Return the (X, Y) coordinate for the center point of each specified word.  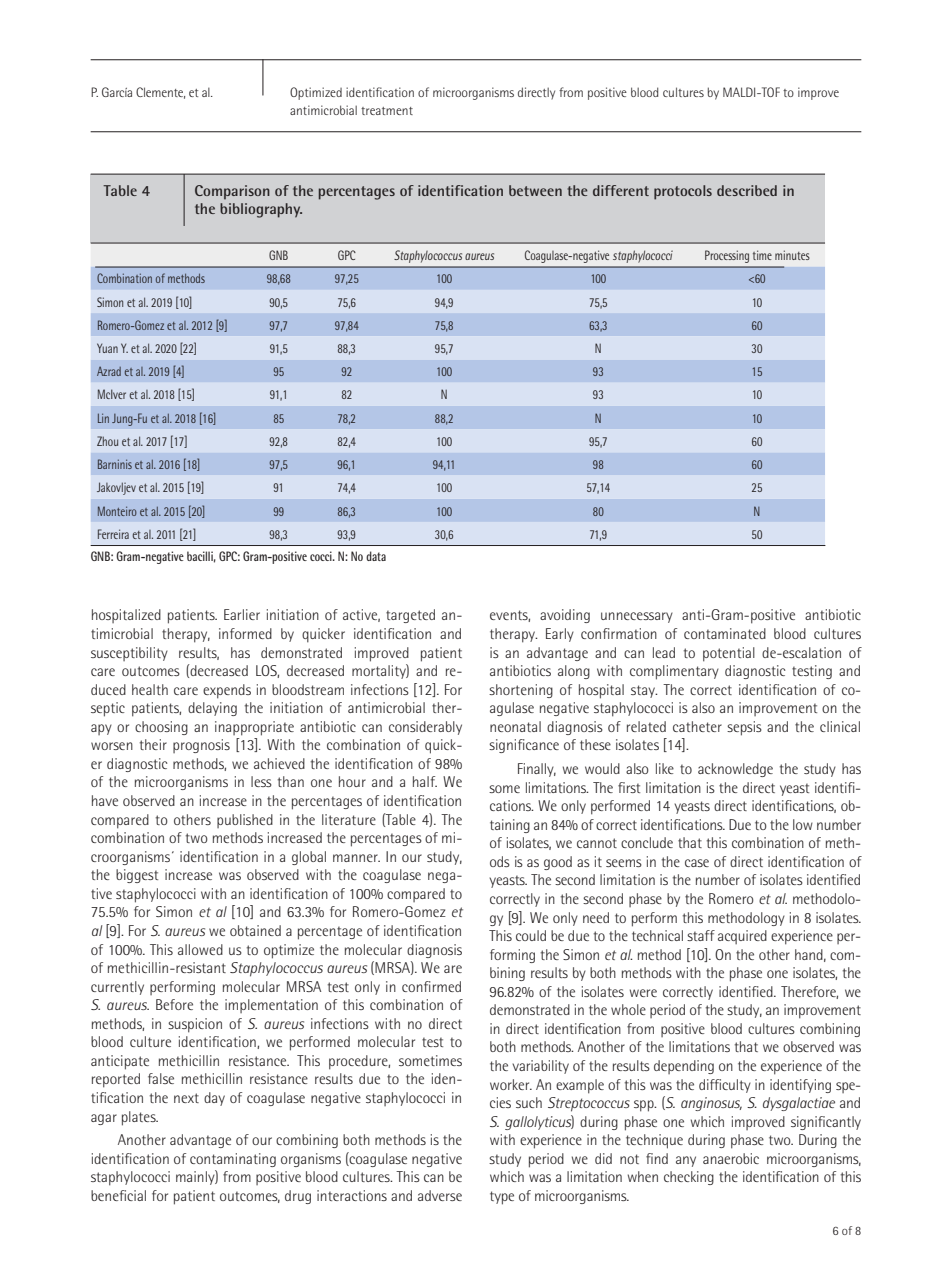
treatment (387, 111)
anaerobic (731, 1158)
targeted (410, 616)
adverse (440, 1195)
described (747, 190)
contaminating (233, 1160)
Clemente (160, 93)
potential (729, 654)
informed (245, 633)
